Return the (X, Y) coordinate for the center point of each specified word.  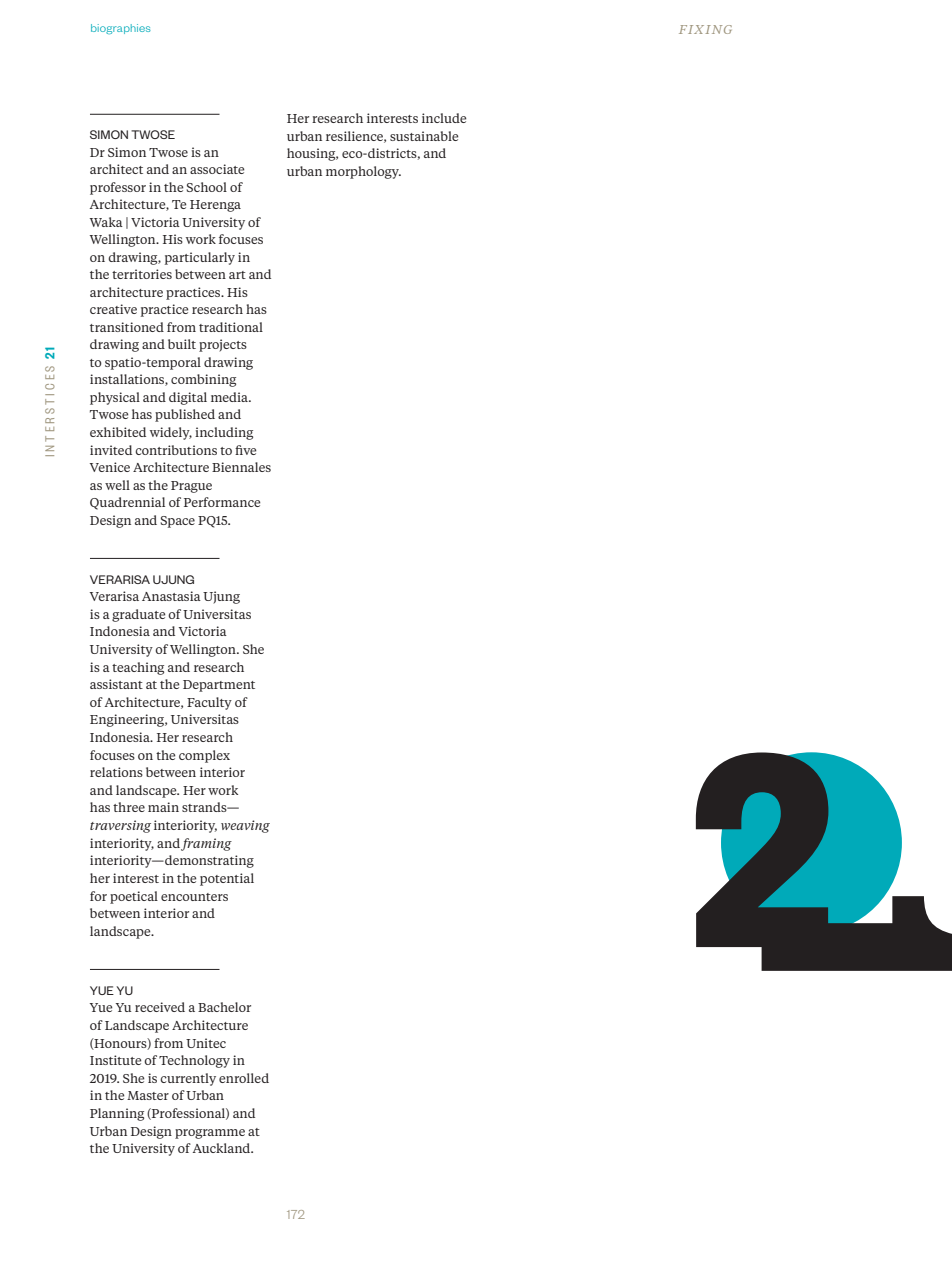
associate (217, 169)
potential (227, 879)
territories (142, 274)
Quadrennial (127, 503)
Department (219, 686)
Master (148, 1095)
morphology (363, 172)
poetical (134, 897)
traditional (231, 327)
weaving (245, 826)
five (245, 450)
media (231, 397)
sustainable (424, 136)
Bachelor (224, 1007)
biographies (121, 29)
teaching (138, 668)
